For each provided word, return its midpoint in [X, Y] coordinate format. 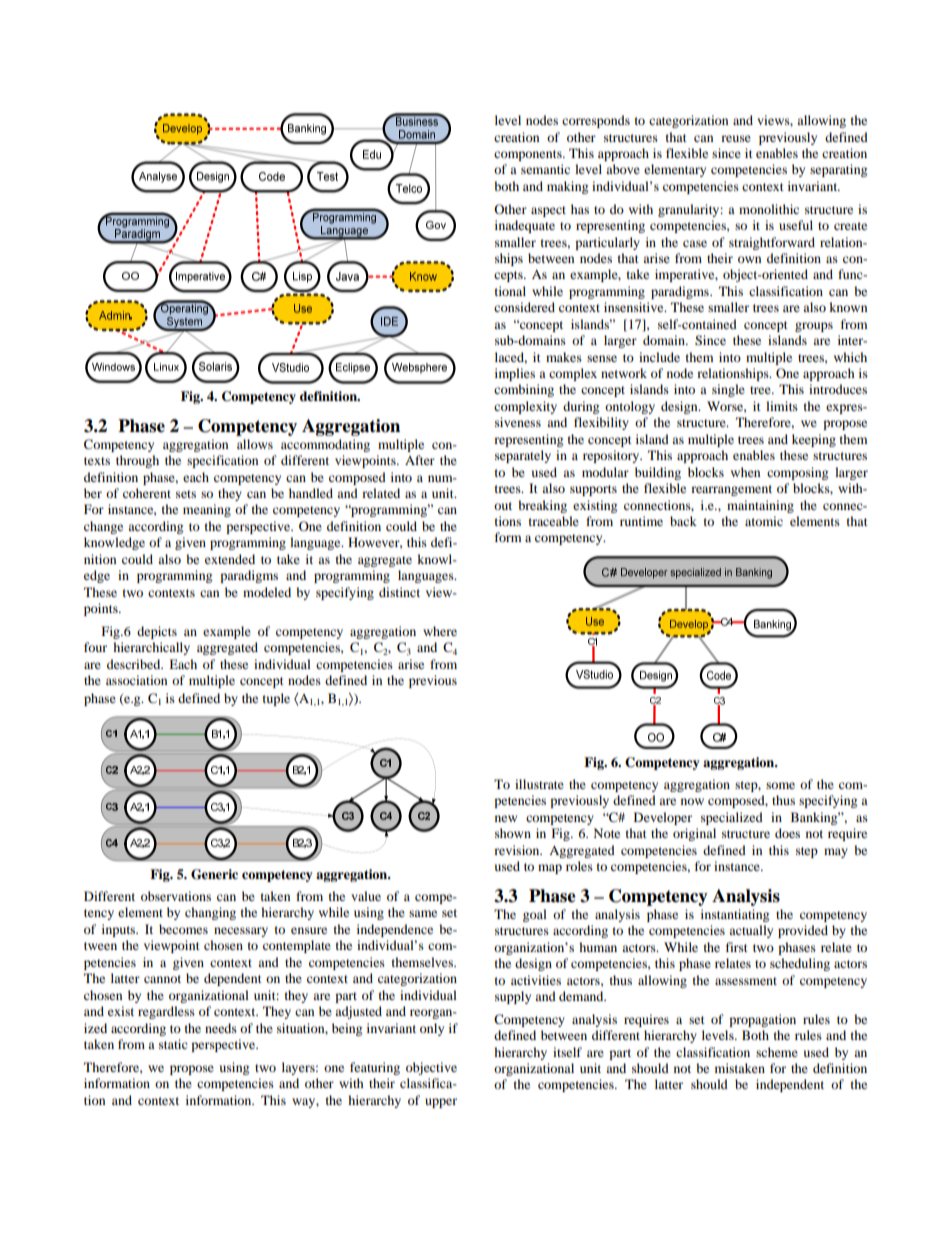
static [173, 1044]
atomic [764, 521]
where [440, 631]
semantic [545, 169]
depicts [157, 632]
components [529, 155]
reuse [736, 138]
